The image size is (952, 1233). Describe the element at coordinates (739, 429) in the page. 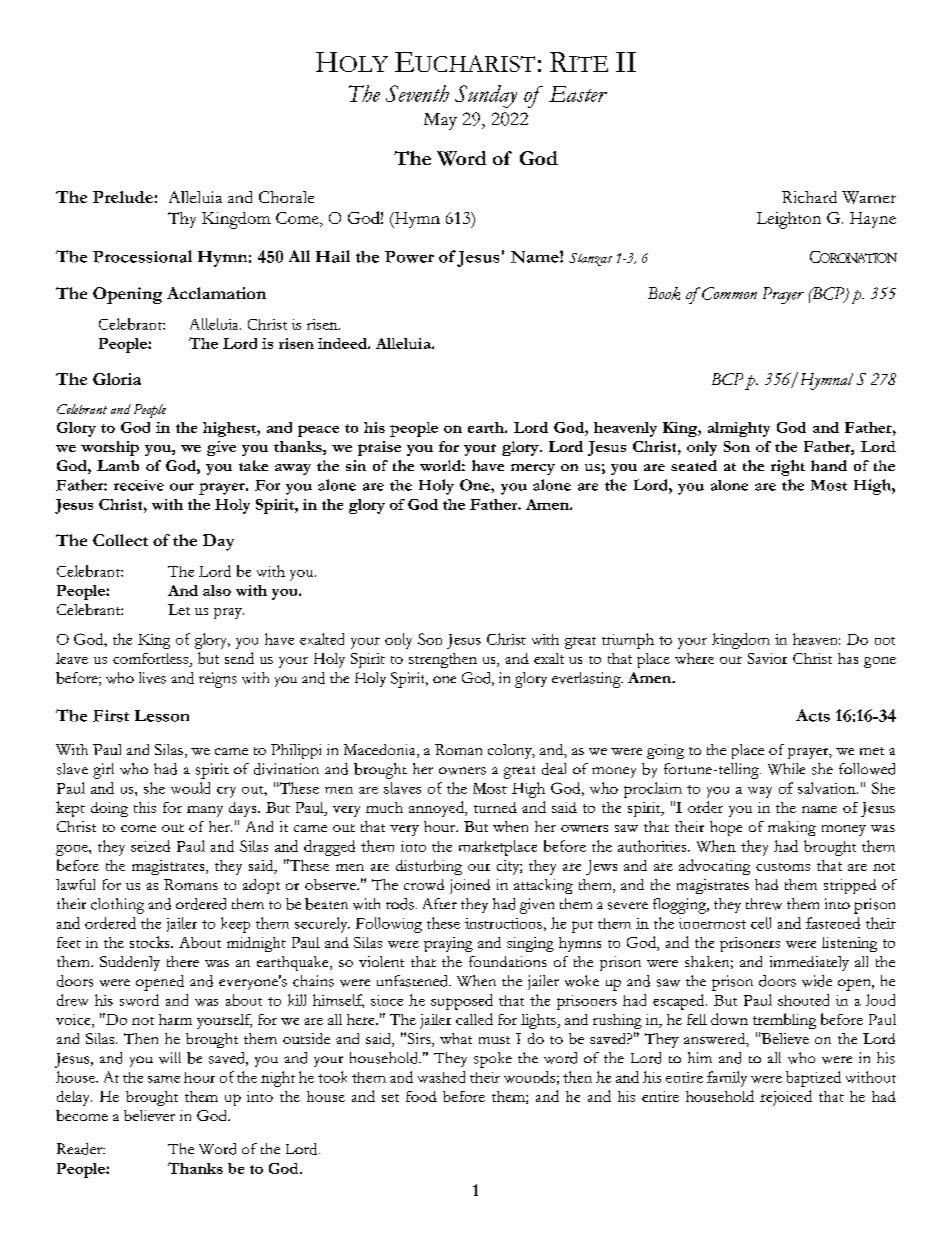

I see `almighty` at that location.
